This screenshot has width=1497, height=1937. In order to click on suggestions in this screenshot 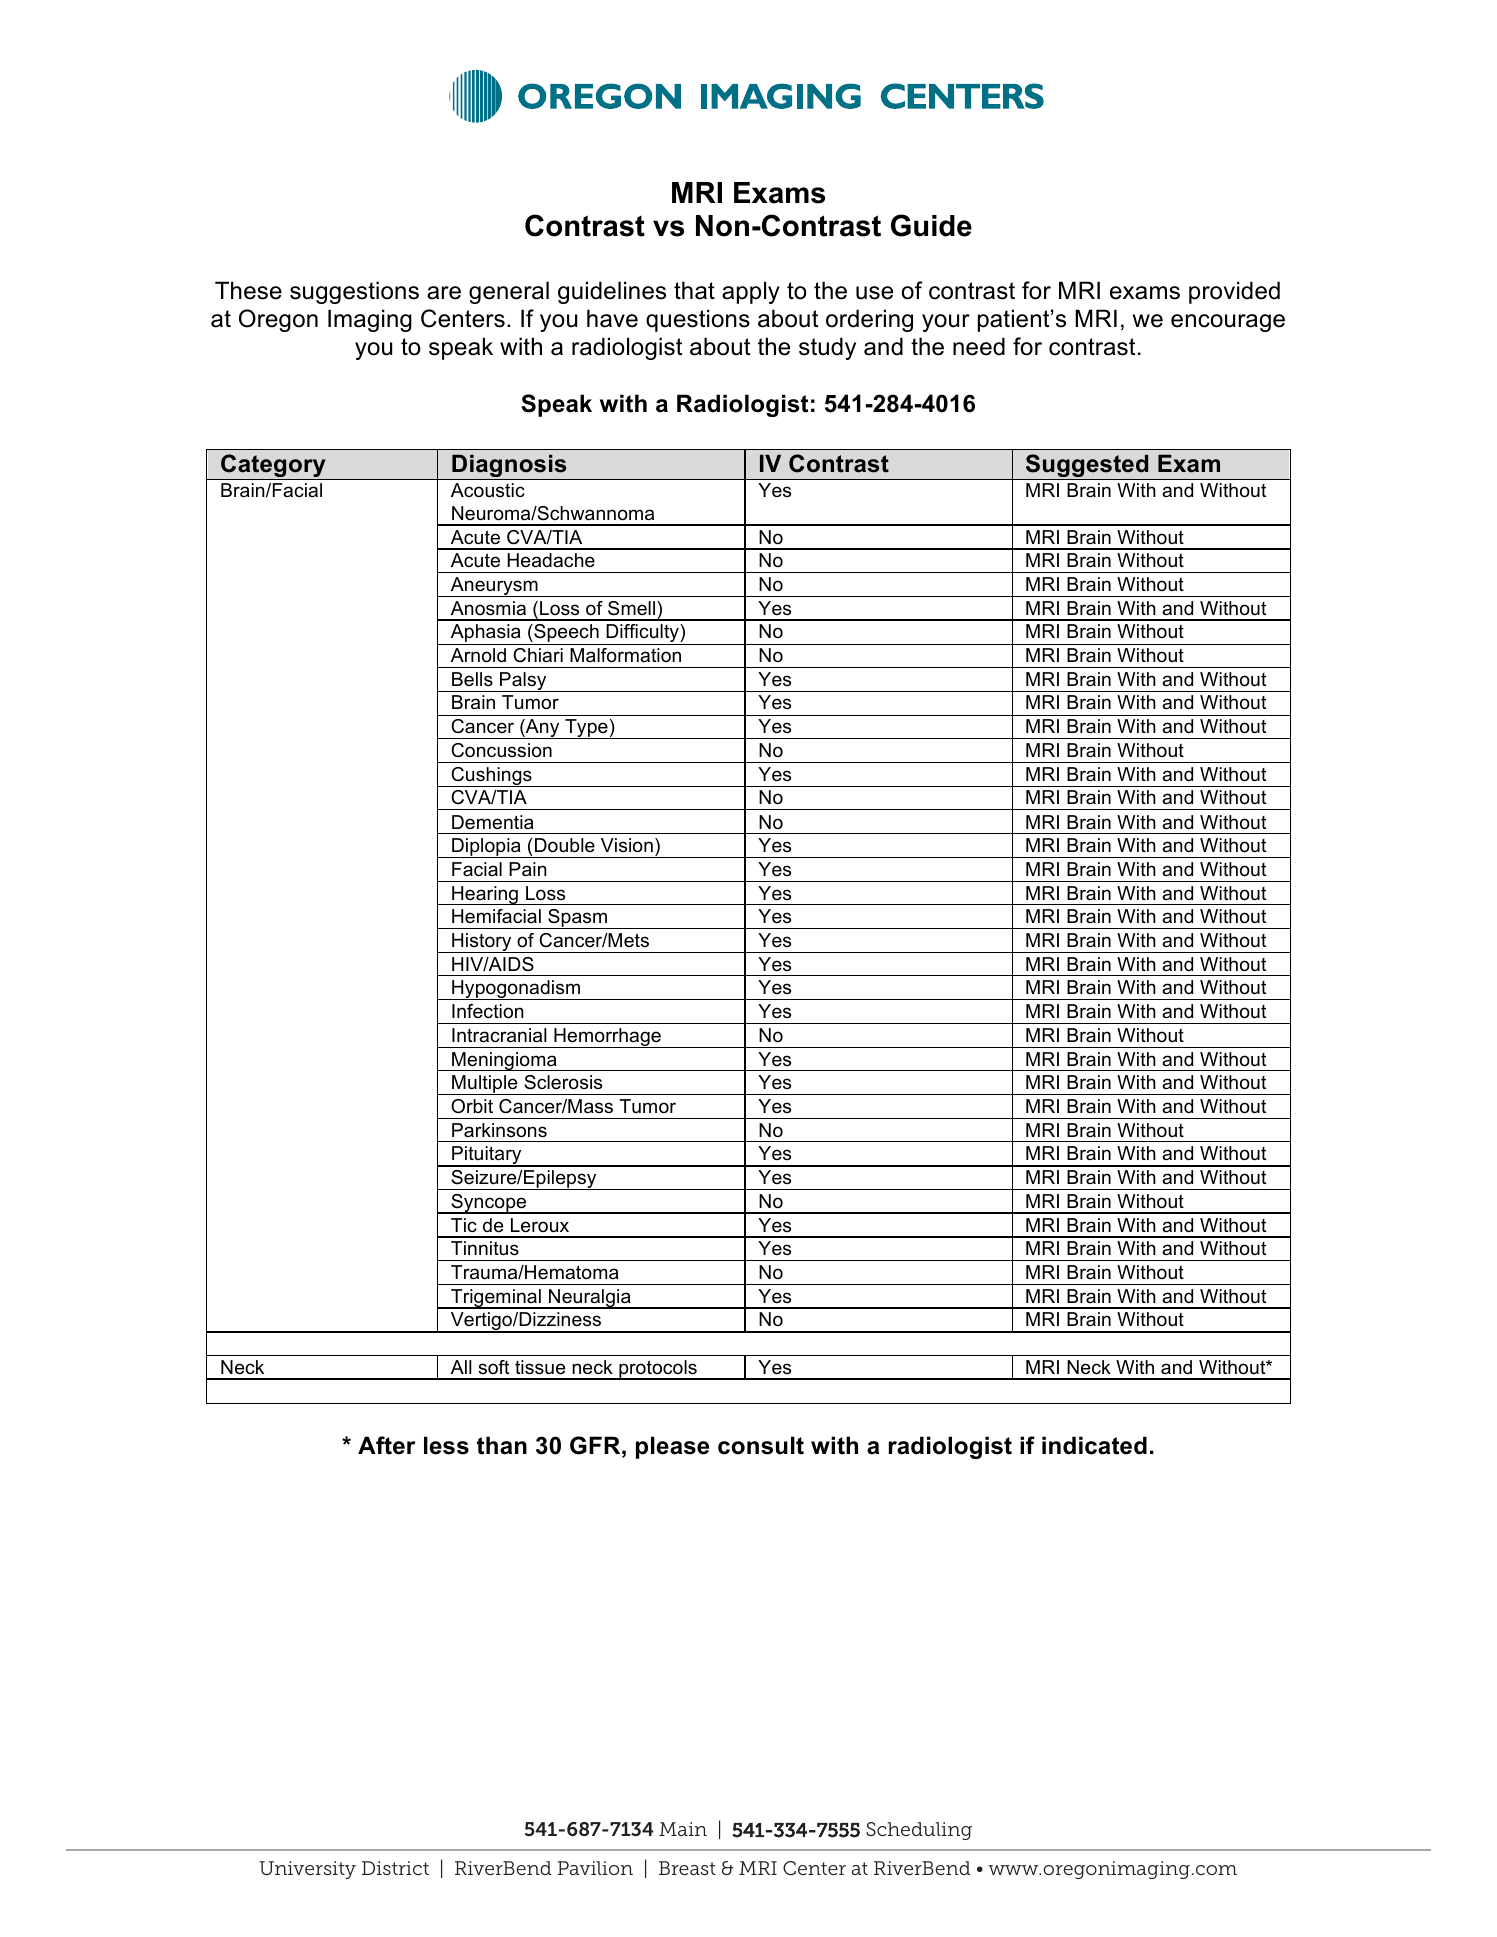, I will do `click(354, 292)`.
